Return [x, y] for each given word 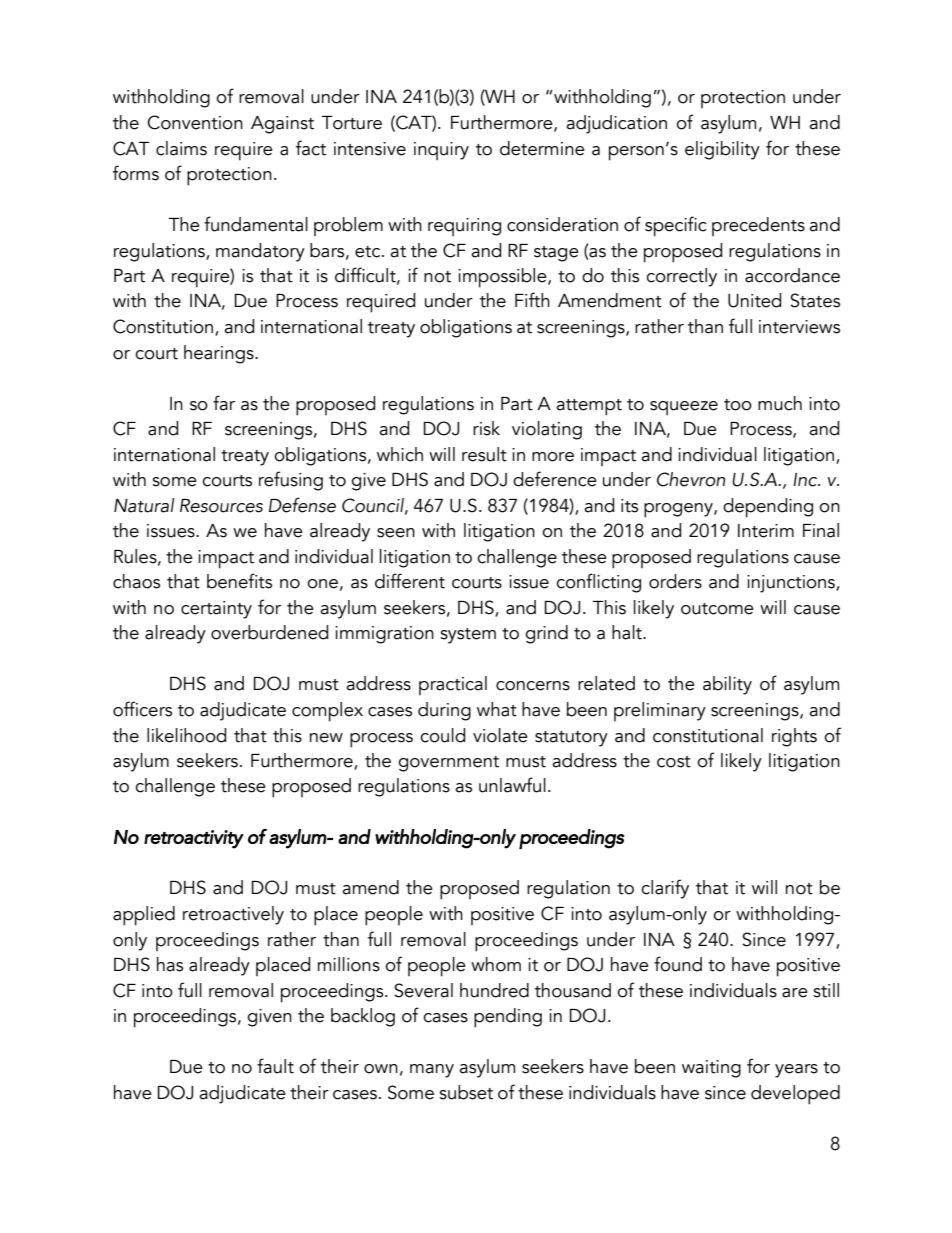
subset [466, 1092]
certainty [216, 610]
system [468, 636]
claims [181, 148]
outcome [717, 609]
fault [275, 1066]
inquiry [441, 151]
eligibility [722, 150]
